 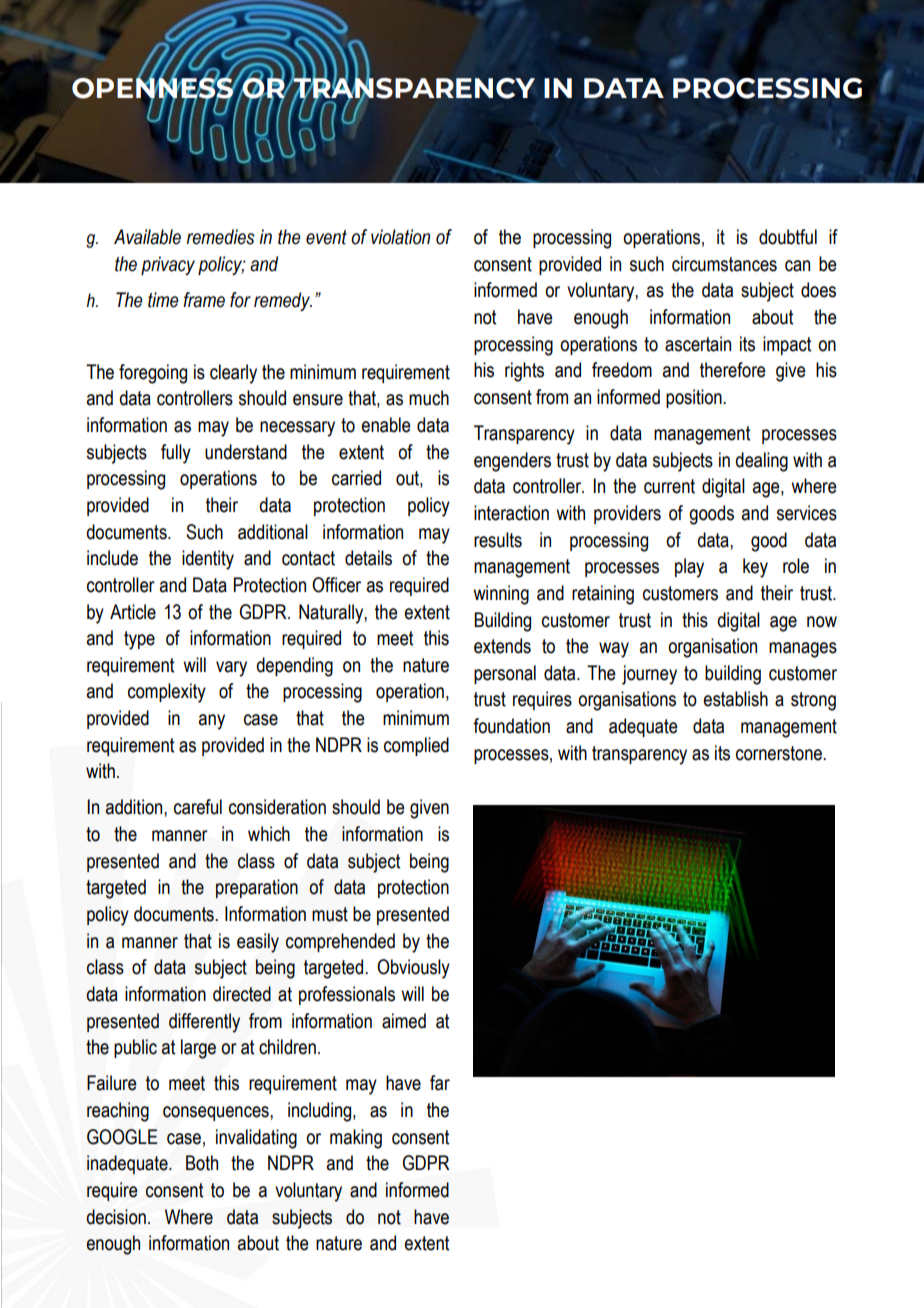 What do you see at coordinates (400, 237) in the screenshot?
I see `violation` at bounding box center [400, 237].
